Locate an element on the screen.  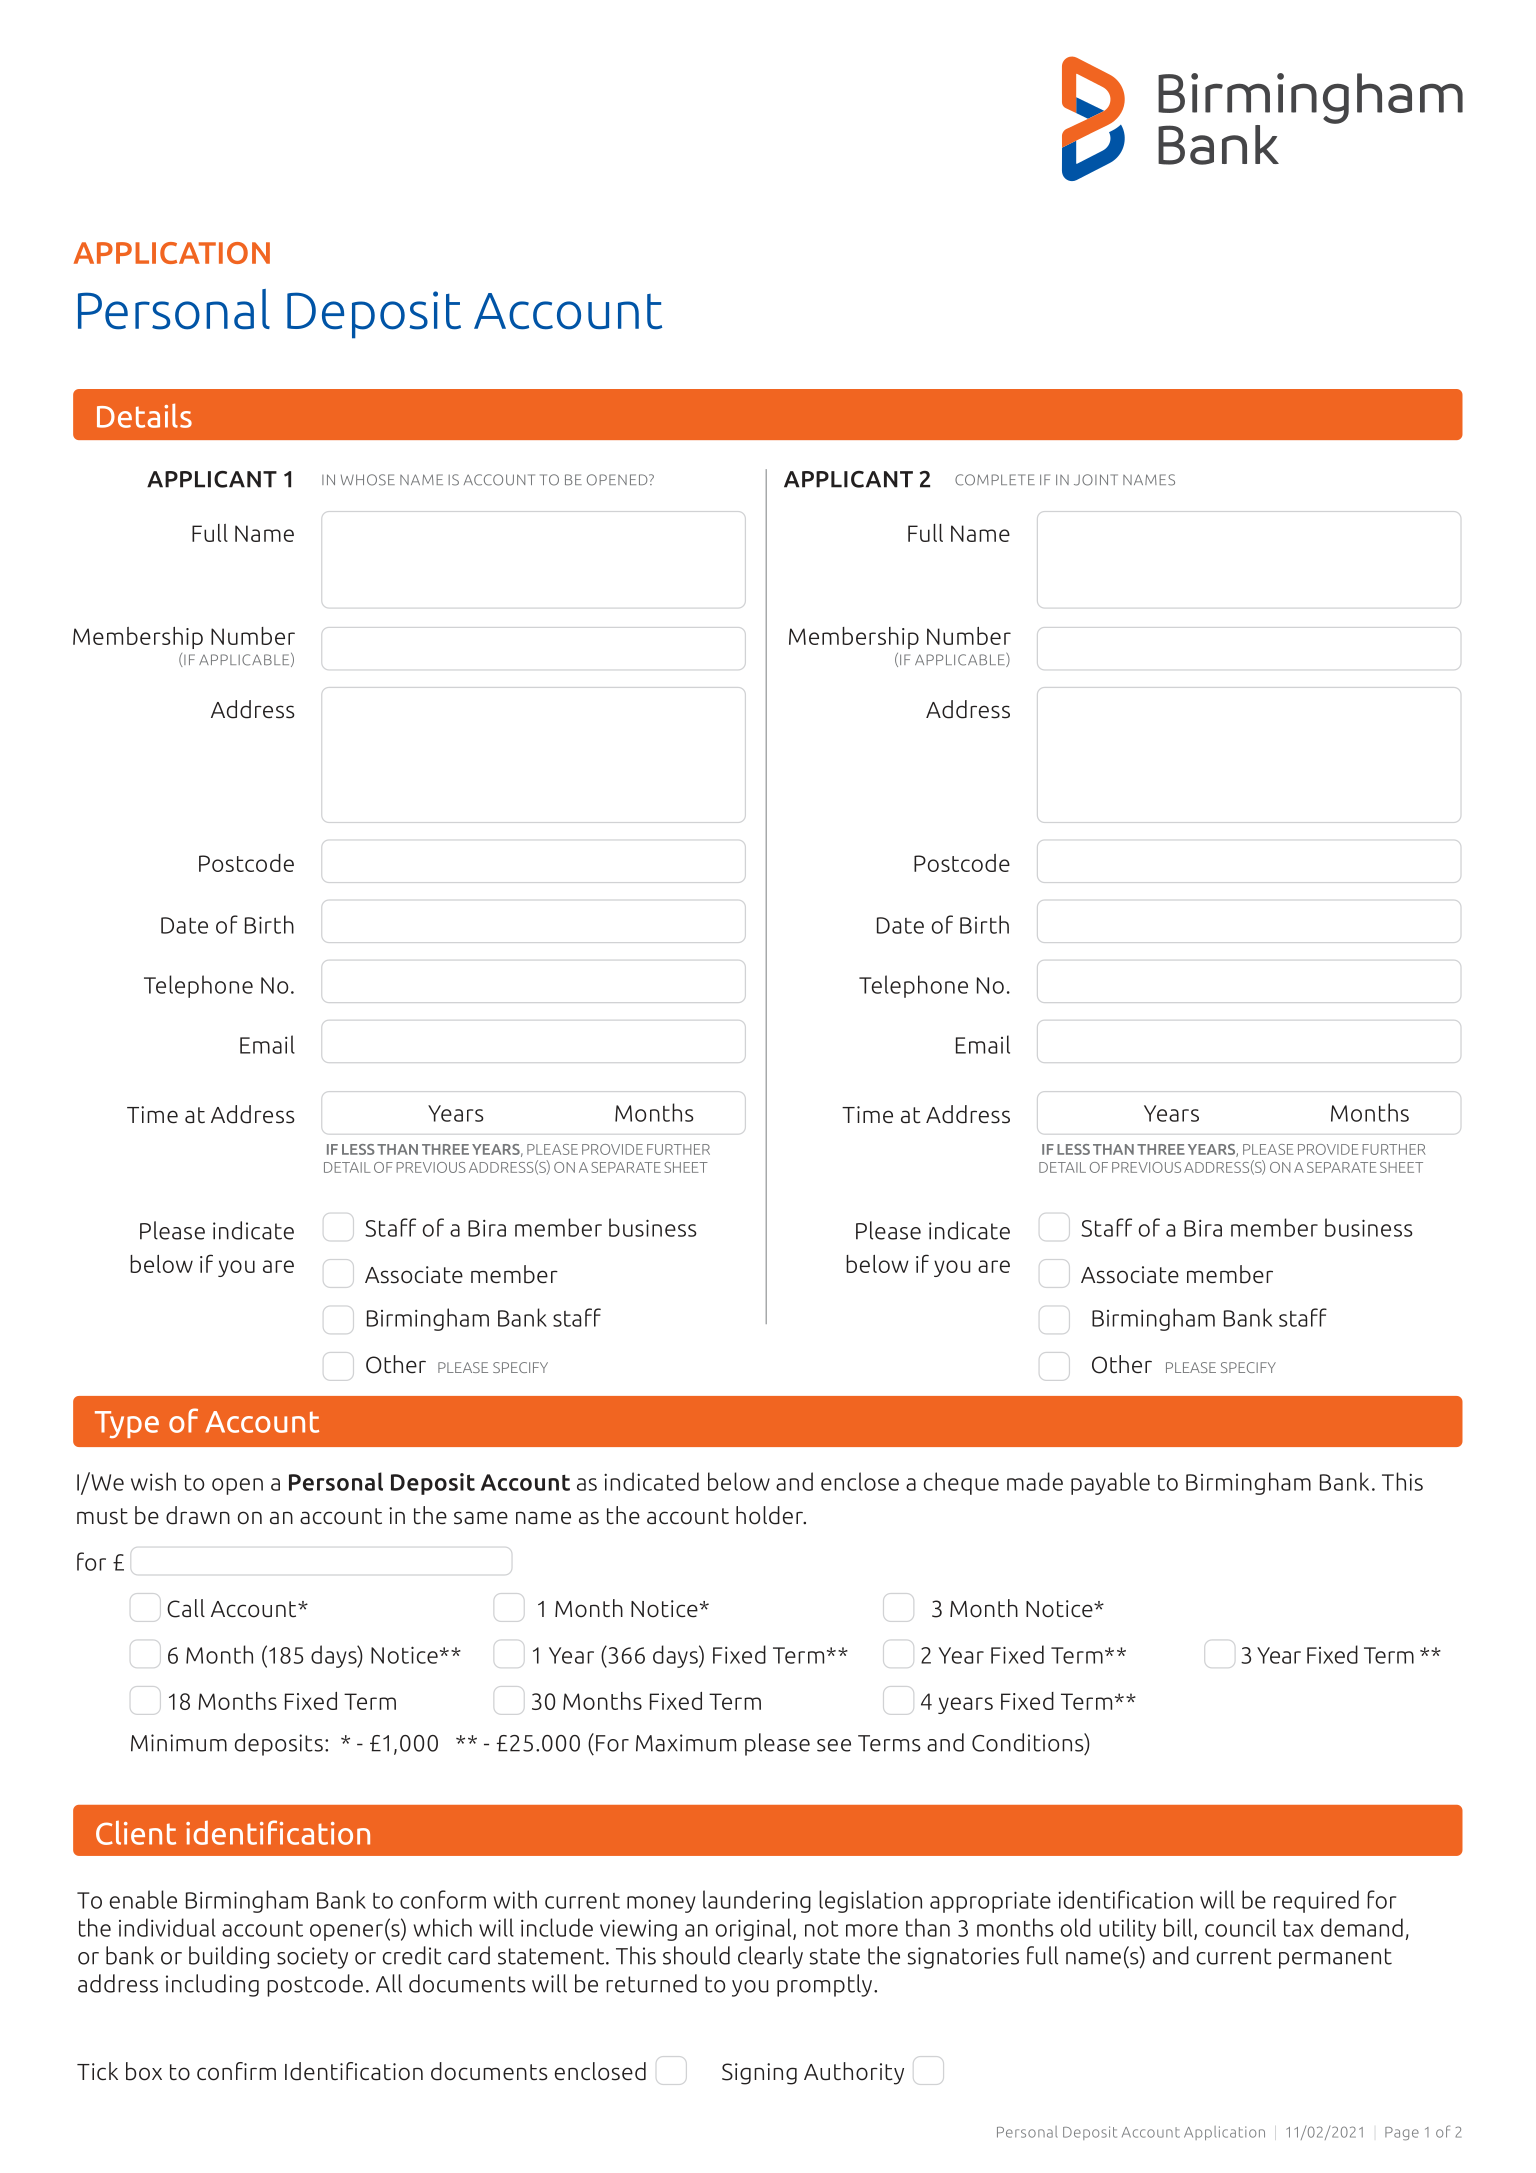
JOINT is located at coordinates (1096, 480).
